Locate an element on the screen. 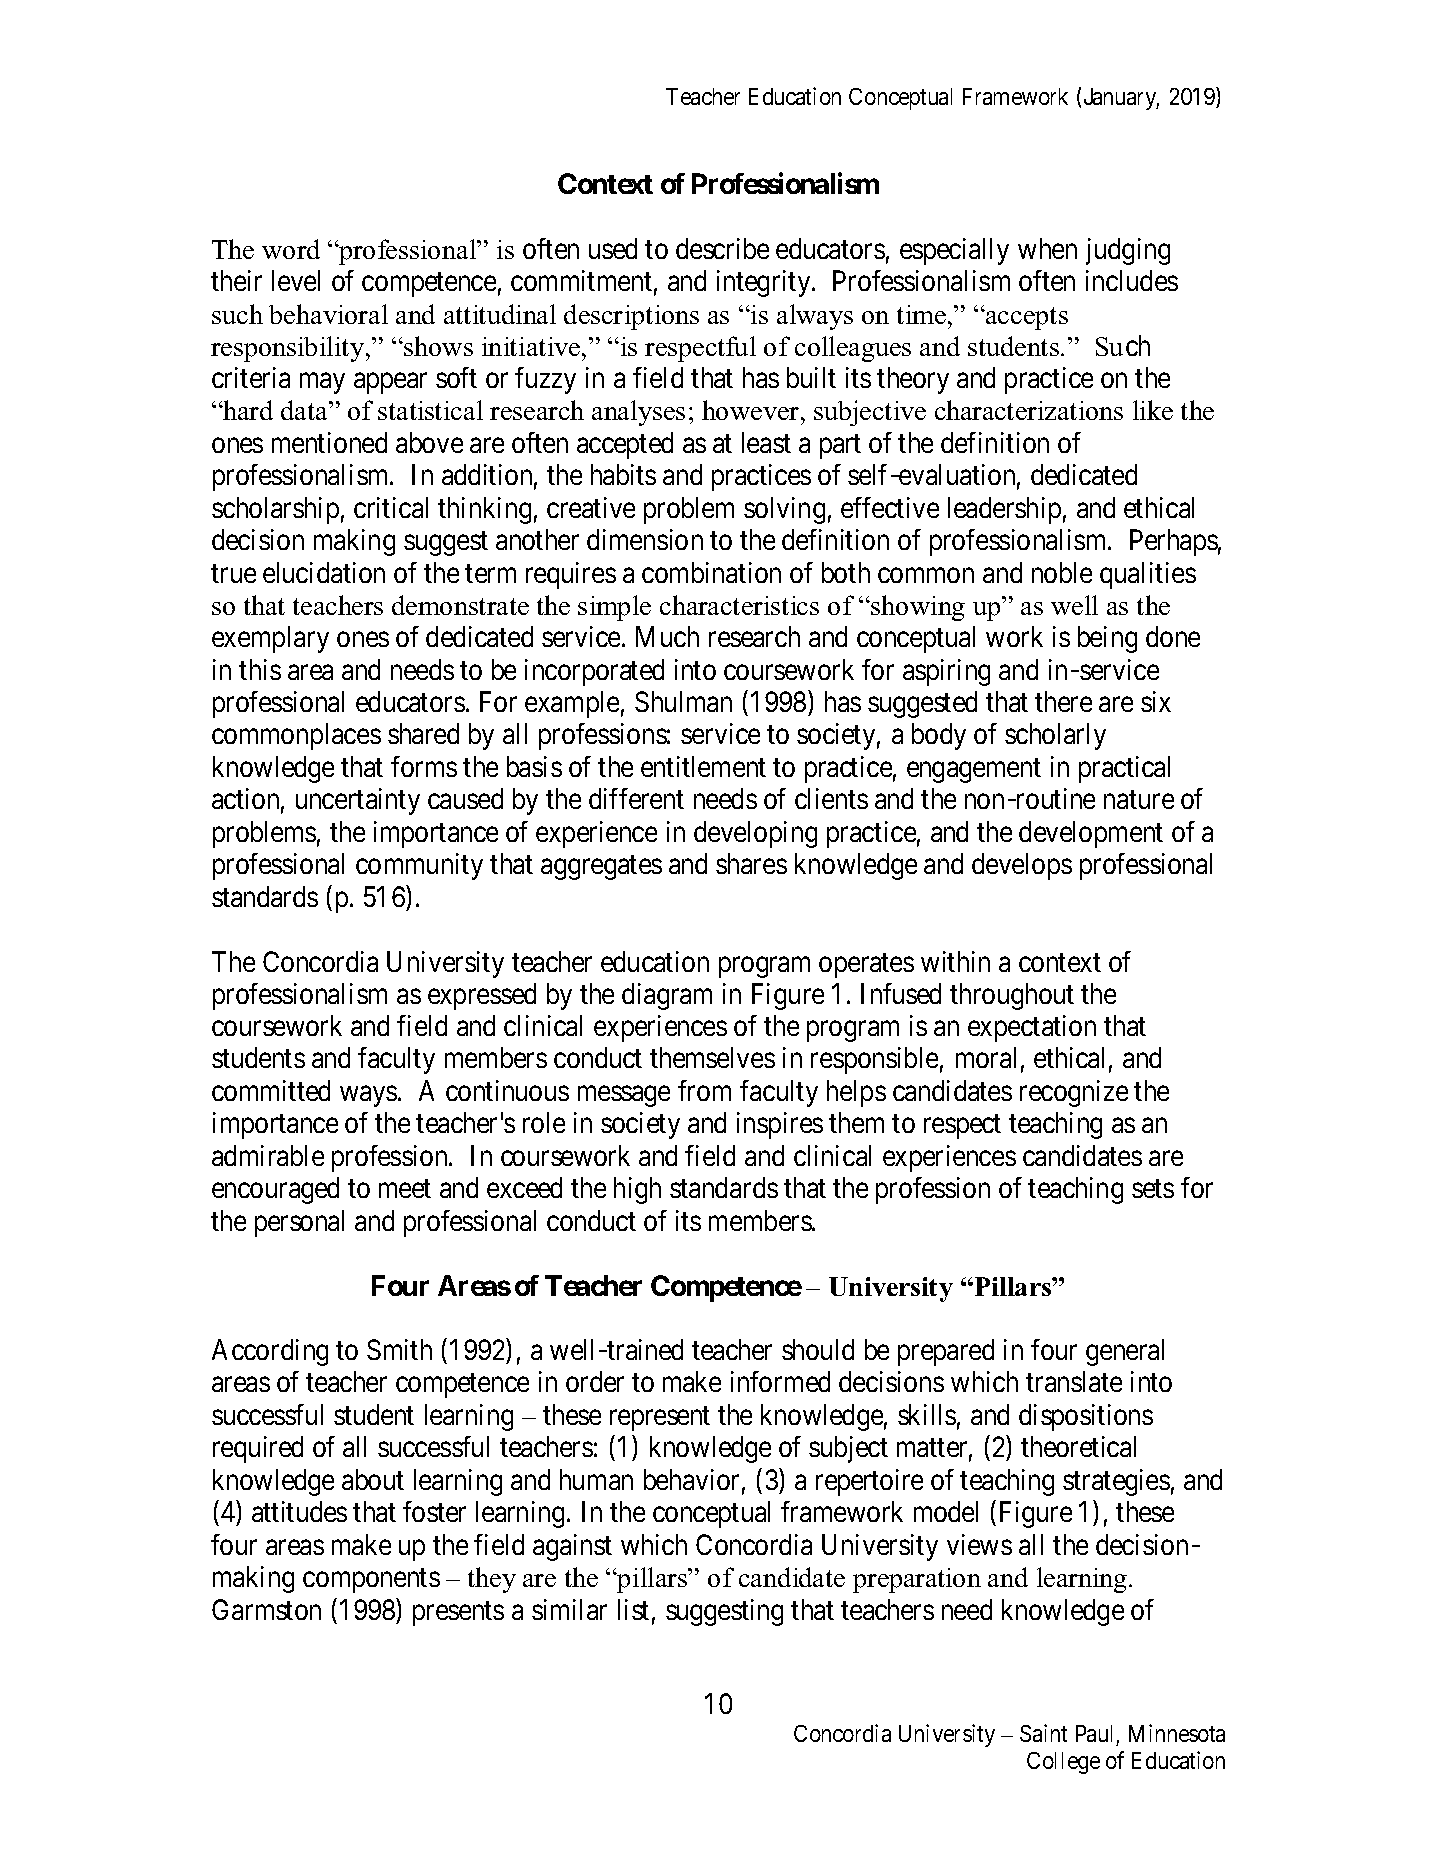  Much is located at coordinates (667, 636).
